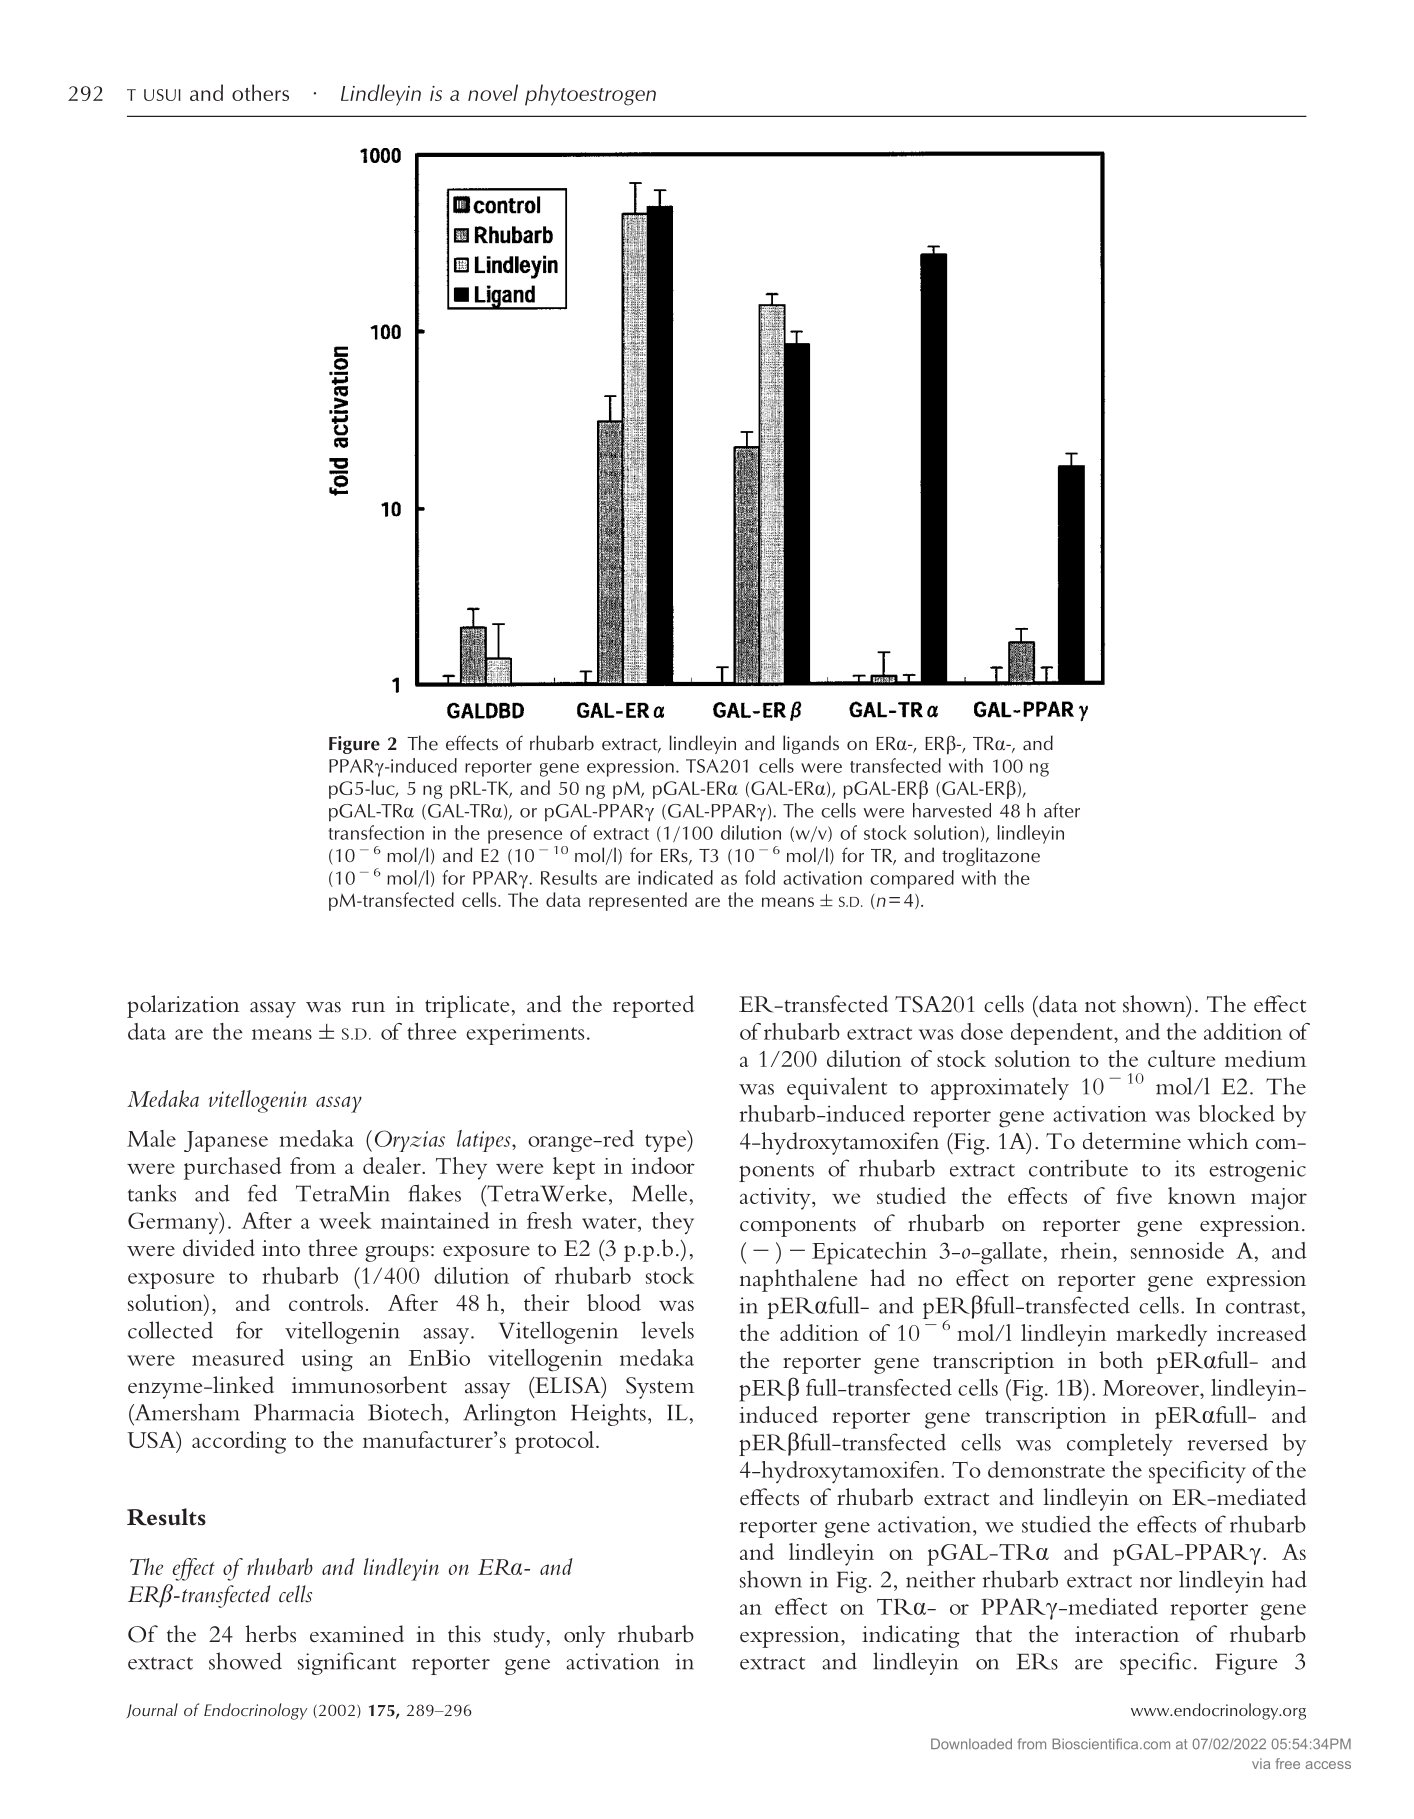 This screenshot has width=1414, height=1819. What do you see at coordinates (952, 810) in the screenshot?
I see `harvested` at bounding box center [952, 810].
